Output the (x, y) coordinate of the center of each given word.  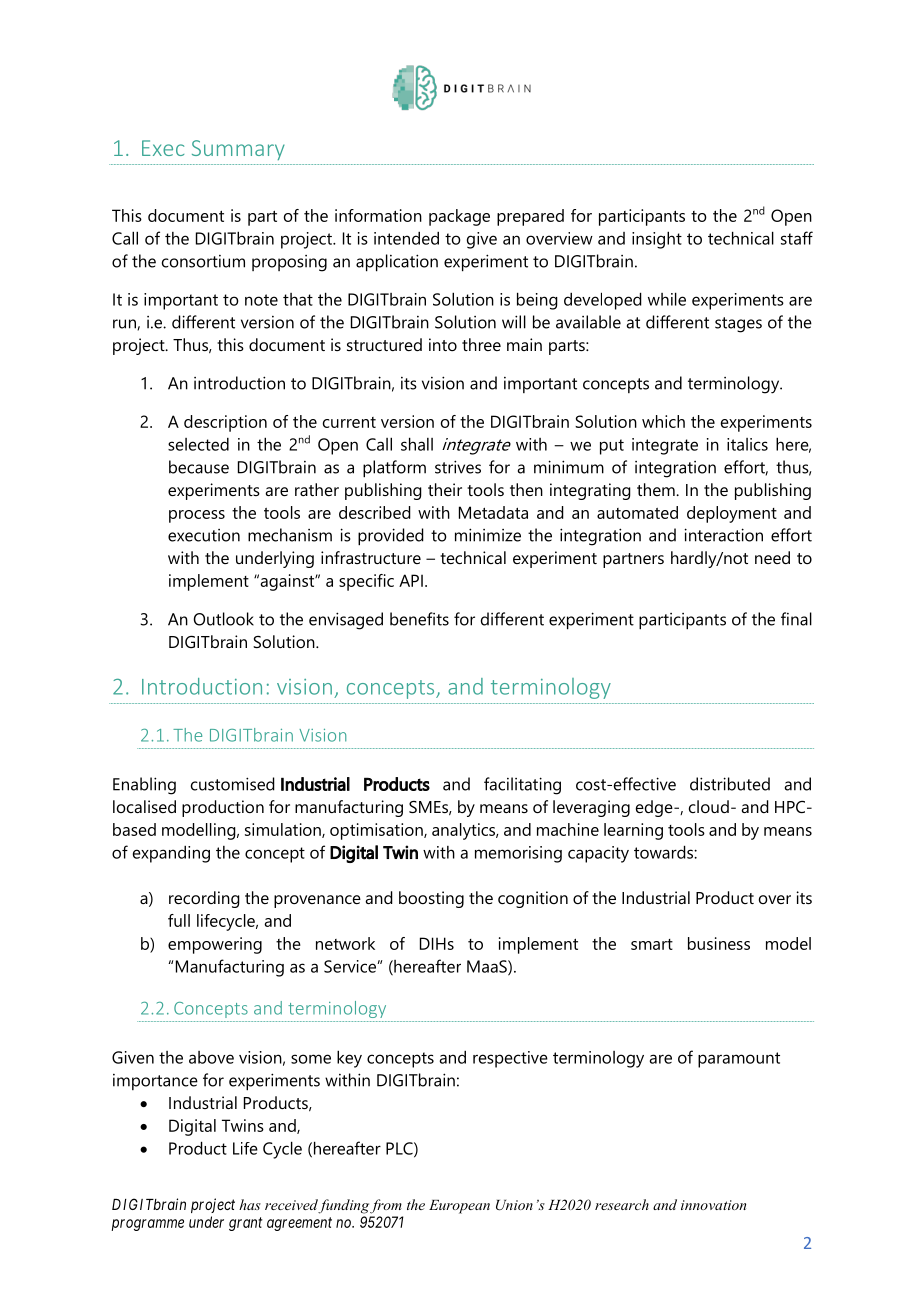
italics (747, 444)
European (459, 1207)
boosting (431, 899)
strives (458, 467)
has (250, 1204)
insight (657, 240)
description (225, 423)
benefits (419, 619)
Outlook (223, 619)
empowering (215, 945)
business (719, 943)
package (459, 217)
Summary (238, 150)
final (796, 619)
